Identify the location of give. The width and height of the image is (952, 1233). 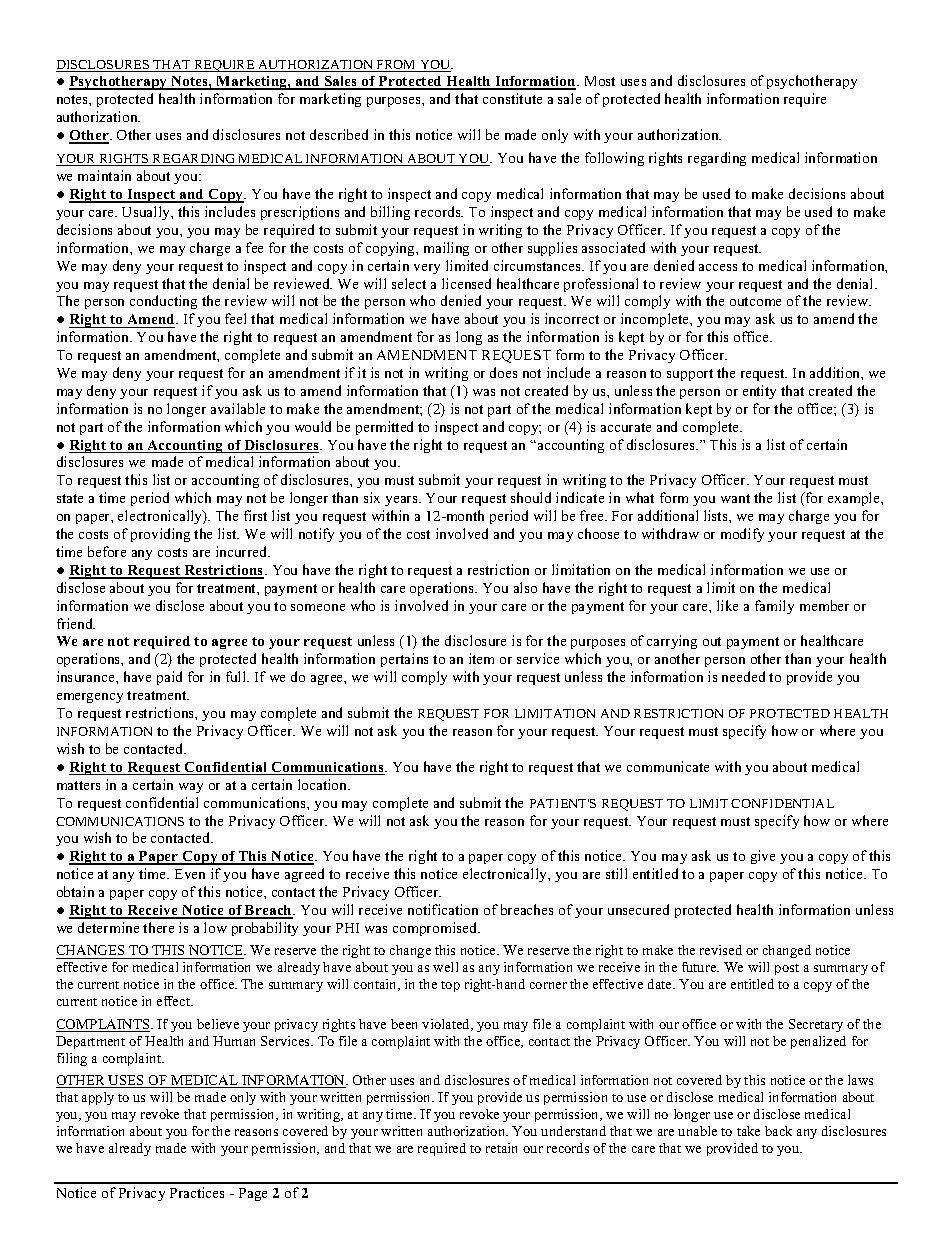
(763, 857).
